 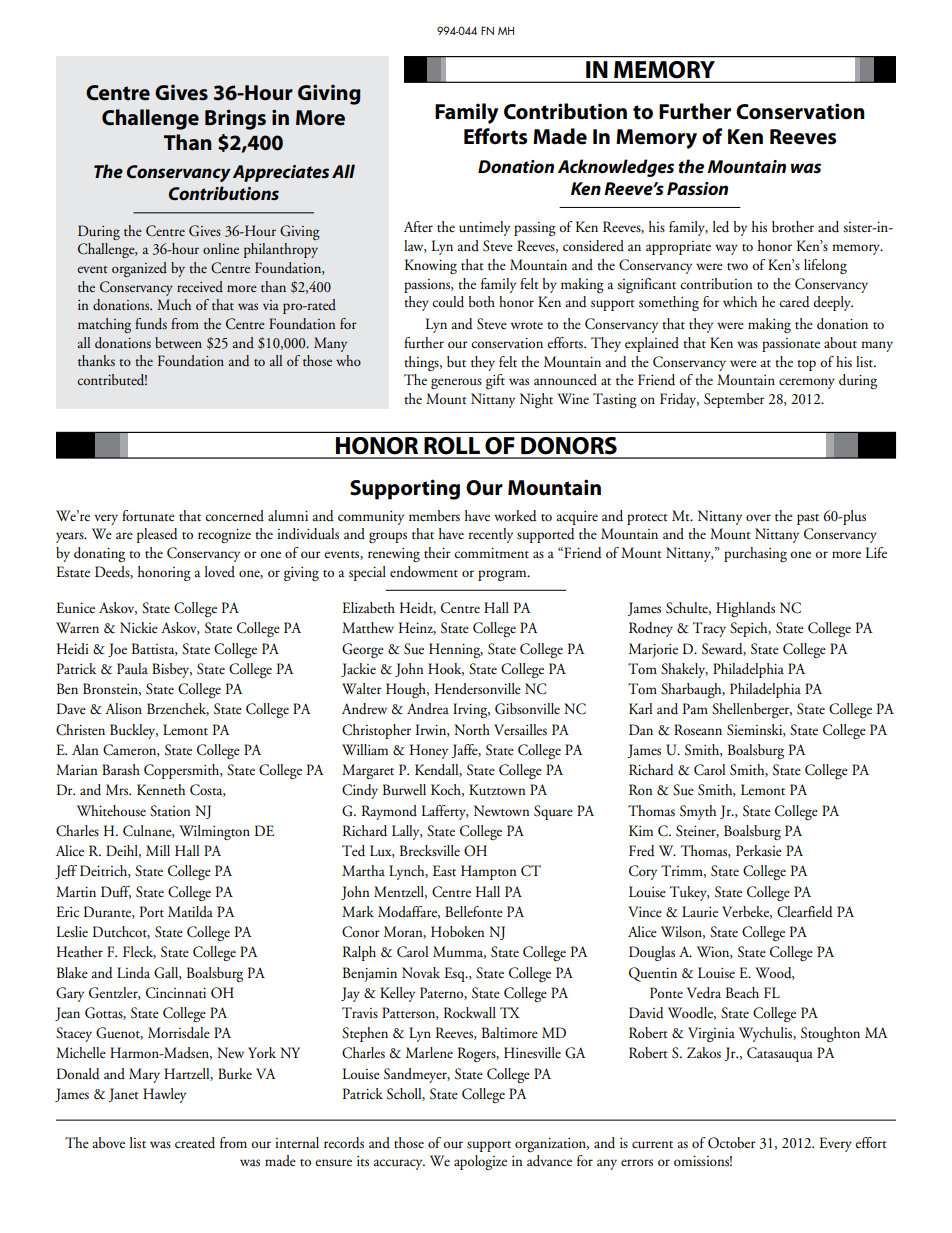 What do you see at coordinates (418, 226) in the screenshot?
I see `After` at bounding box center [418, 226].
